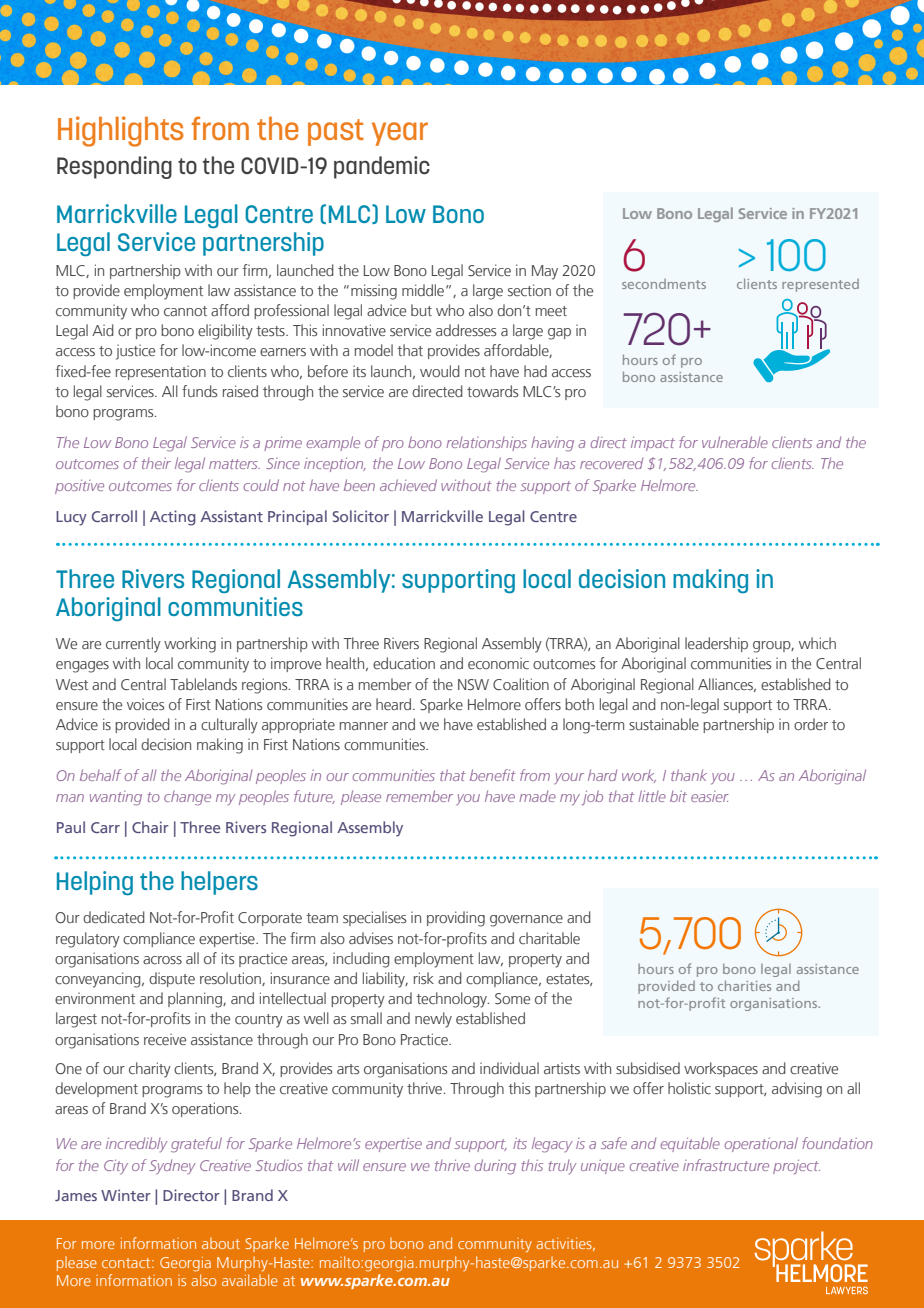  What do you see at coordinates (726, 1165) in the document?
I see `infrastructure` at bounding box center [726, 1165].
